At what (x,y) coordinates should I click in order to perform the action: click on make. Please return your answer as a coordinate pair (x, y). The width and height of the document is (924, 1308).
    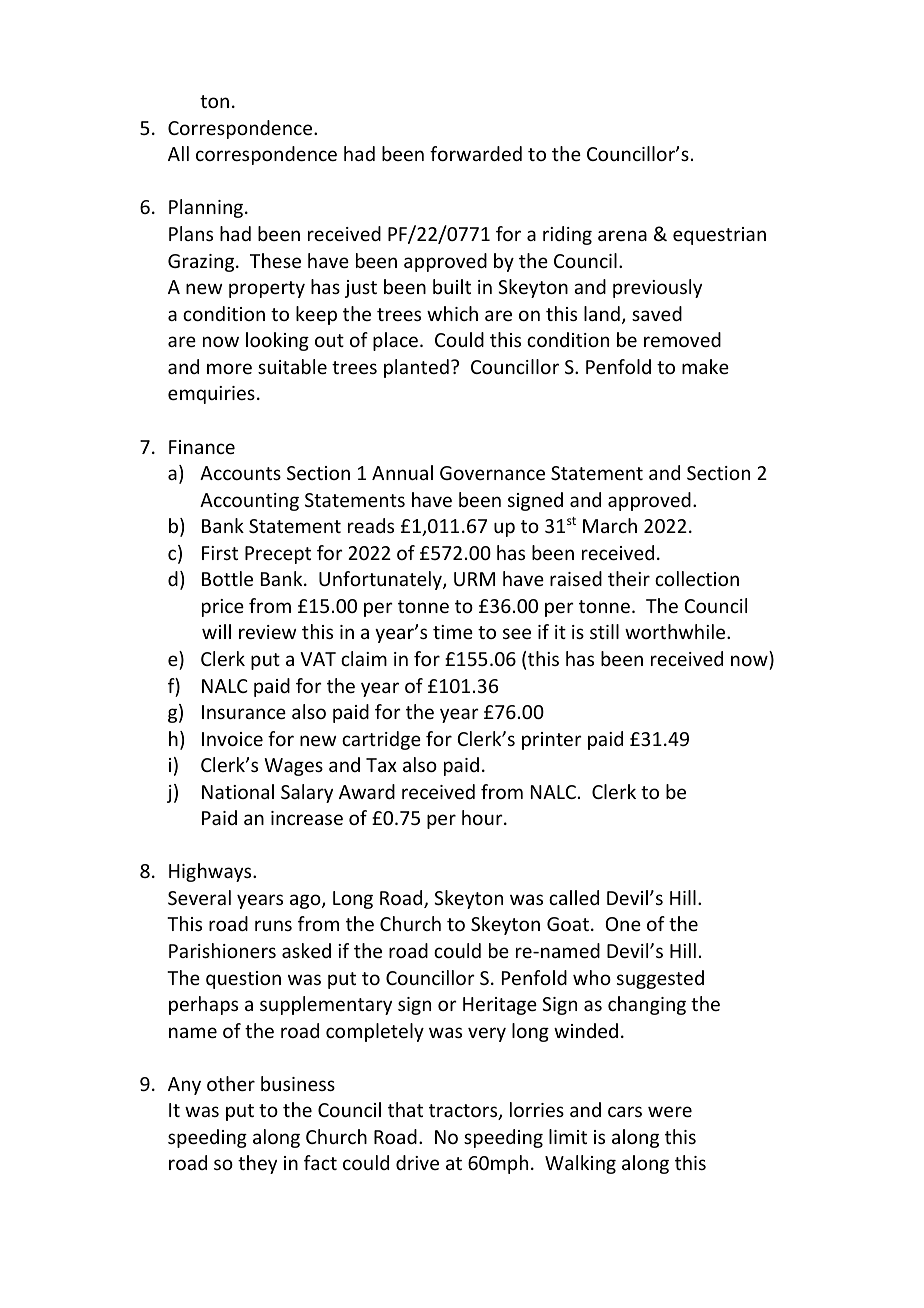
    Looking at the image, I should click on (705, 366).
